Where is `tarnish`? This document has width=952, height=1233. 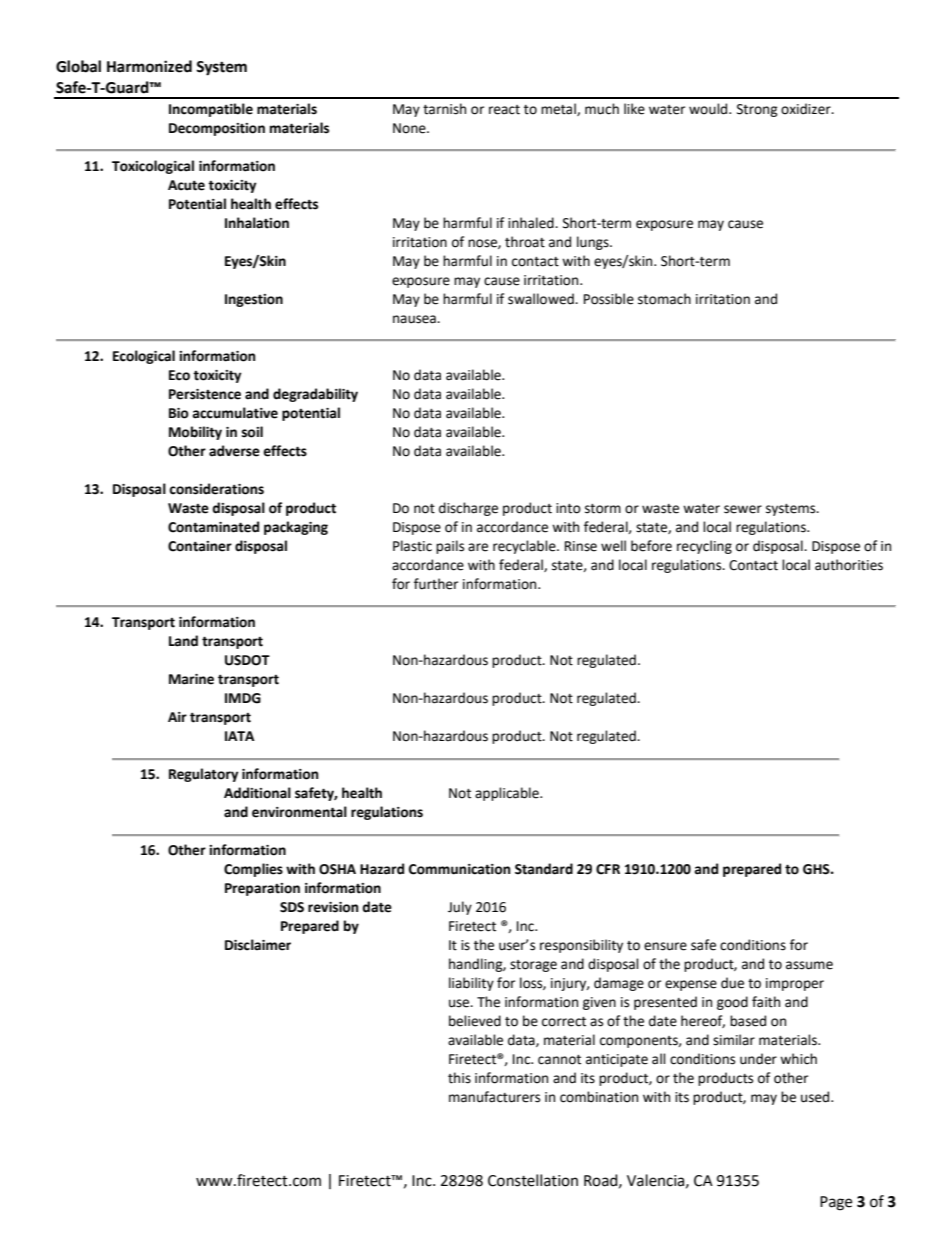 tarnish is located at coordinates (444, 109).
